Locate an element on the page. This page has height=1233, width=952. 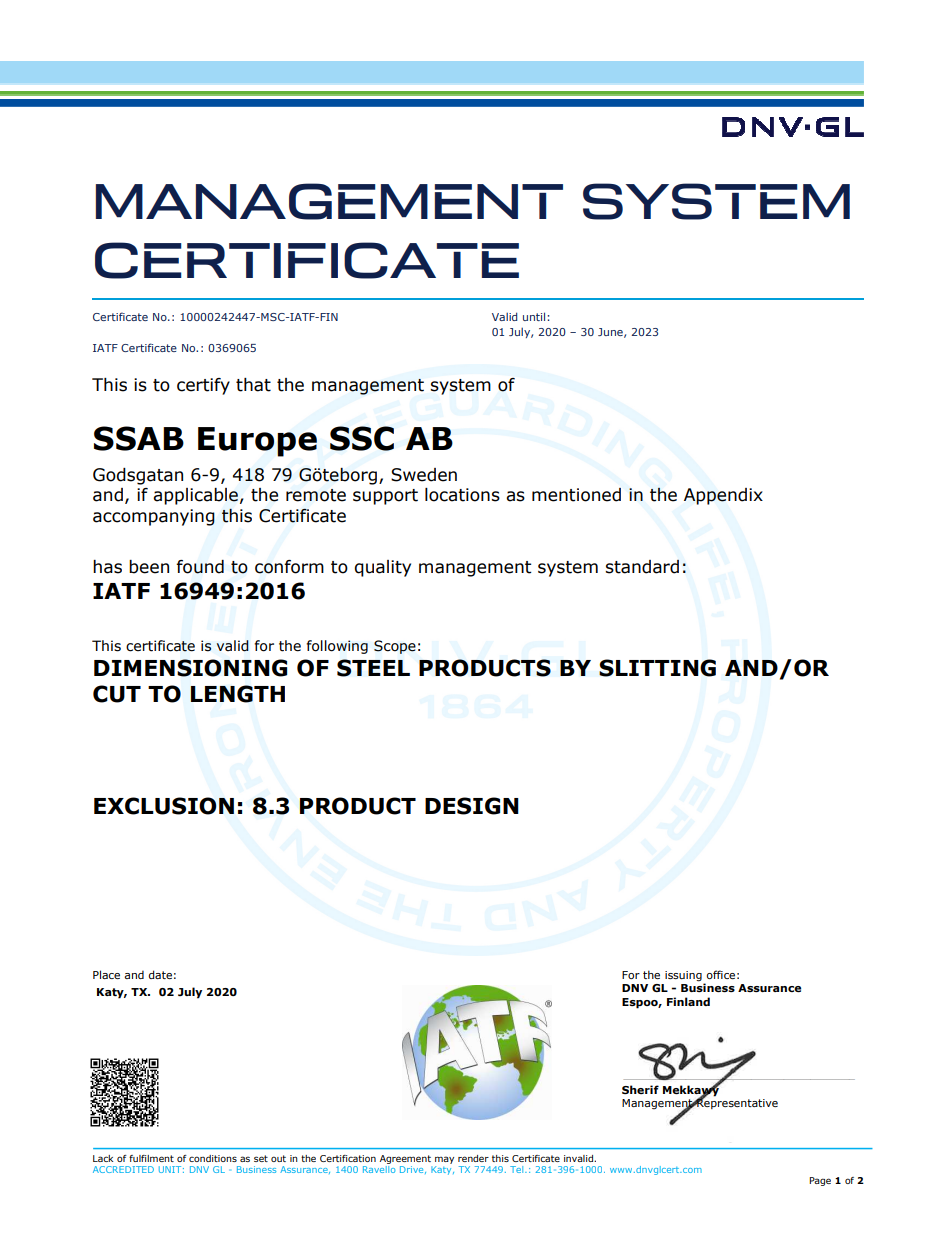
found is located at coordinates (200, 567).
